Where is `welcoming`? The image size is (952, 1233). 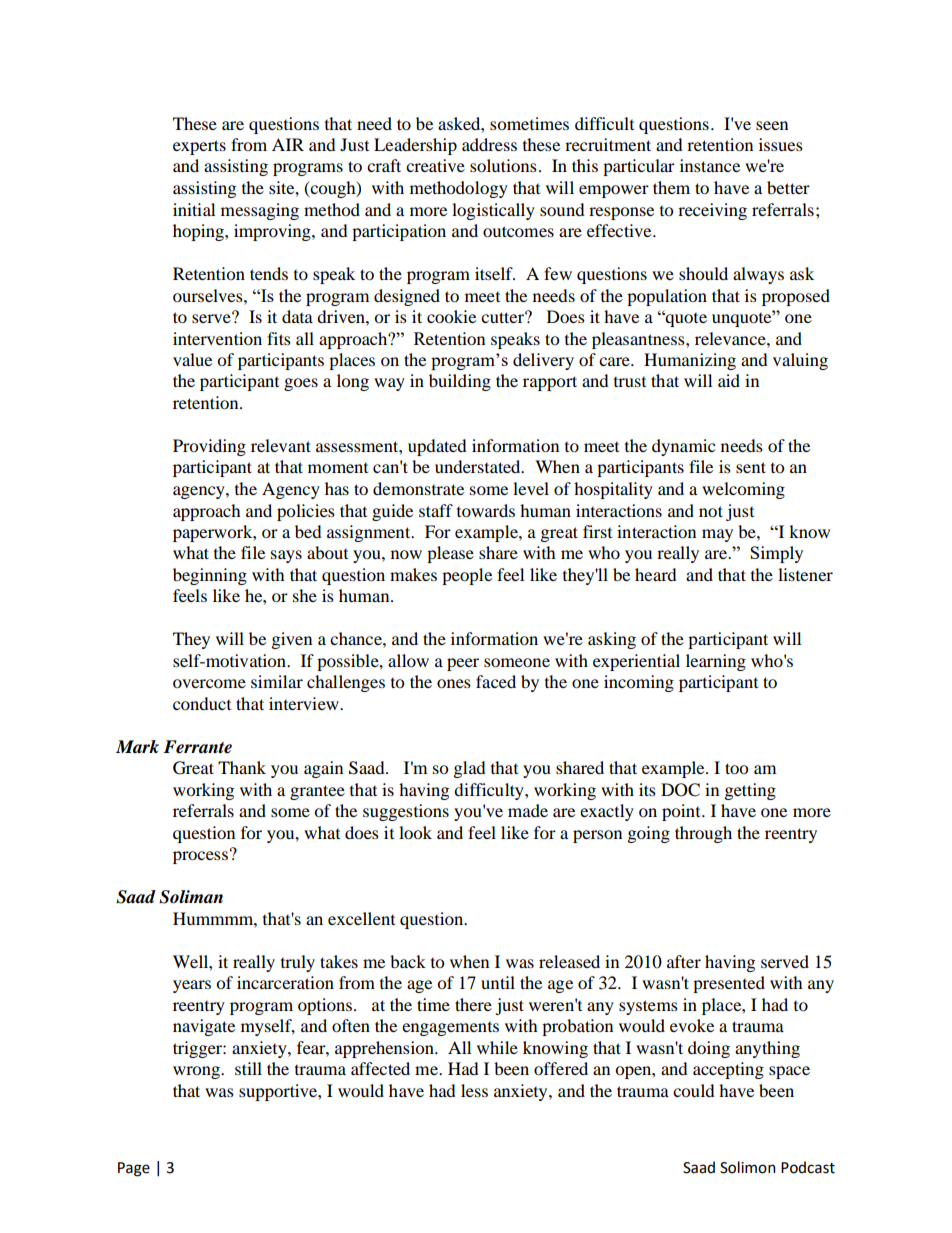 welcoming is located at coordinates (743, 490).
